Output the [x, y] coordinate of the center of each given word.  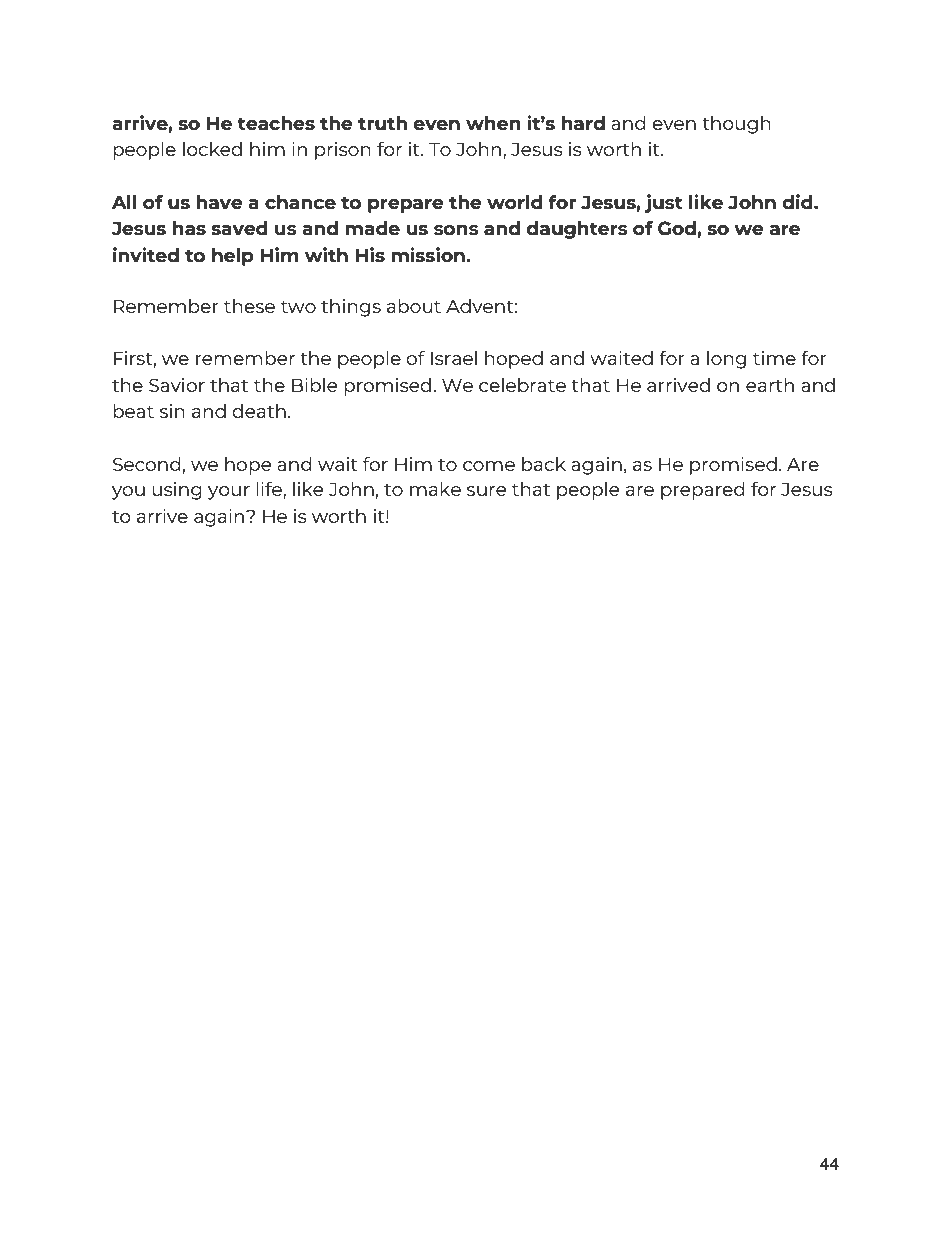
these [249, 306]
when [493, 123]
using [177, 491]
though [736, 125]
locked [212, 149]
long [726, 360]
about [414, 306]
